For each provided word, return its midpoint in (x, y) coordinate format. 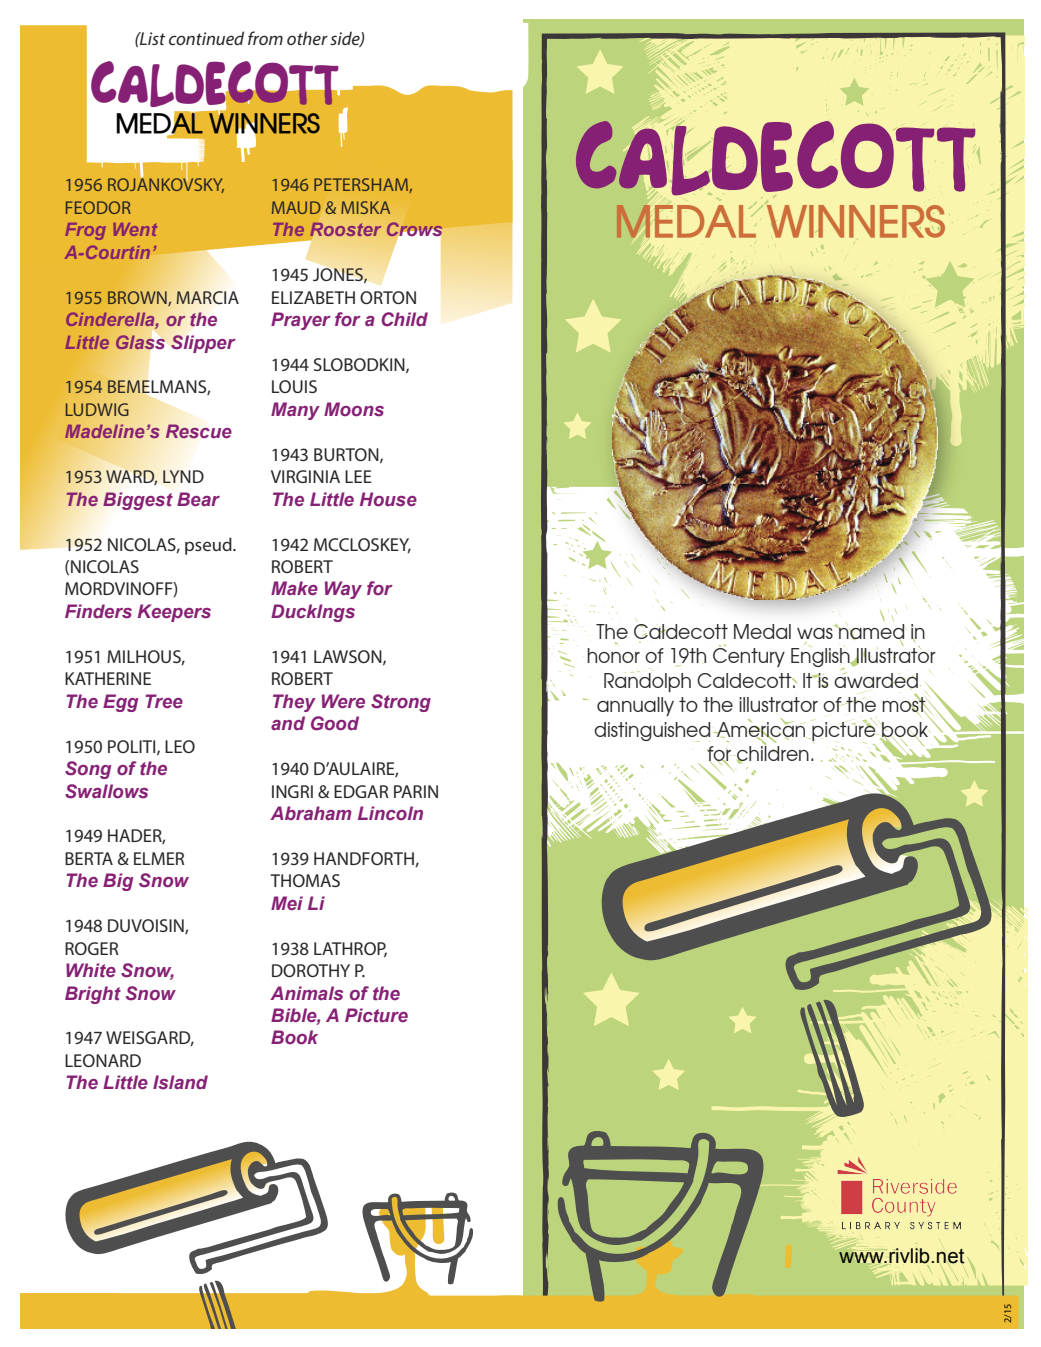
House (388, 499)
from (265, 38)
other (307, 38)
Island (180, 1082)
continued (206, 38)
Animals (306, 993)
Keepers (174, 613)
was (816, 632)
